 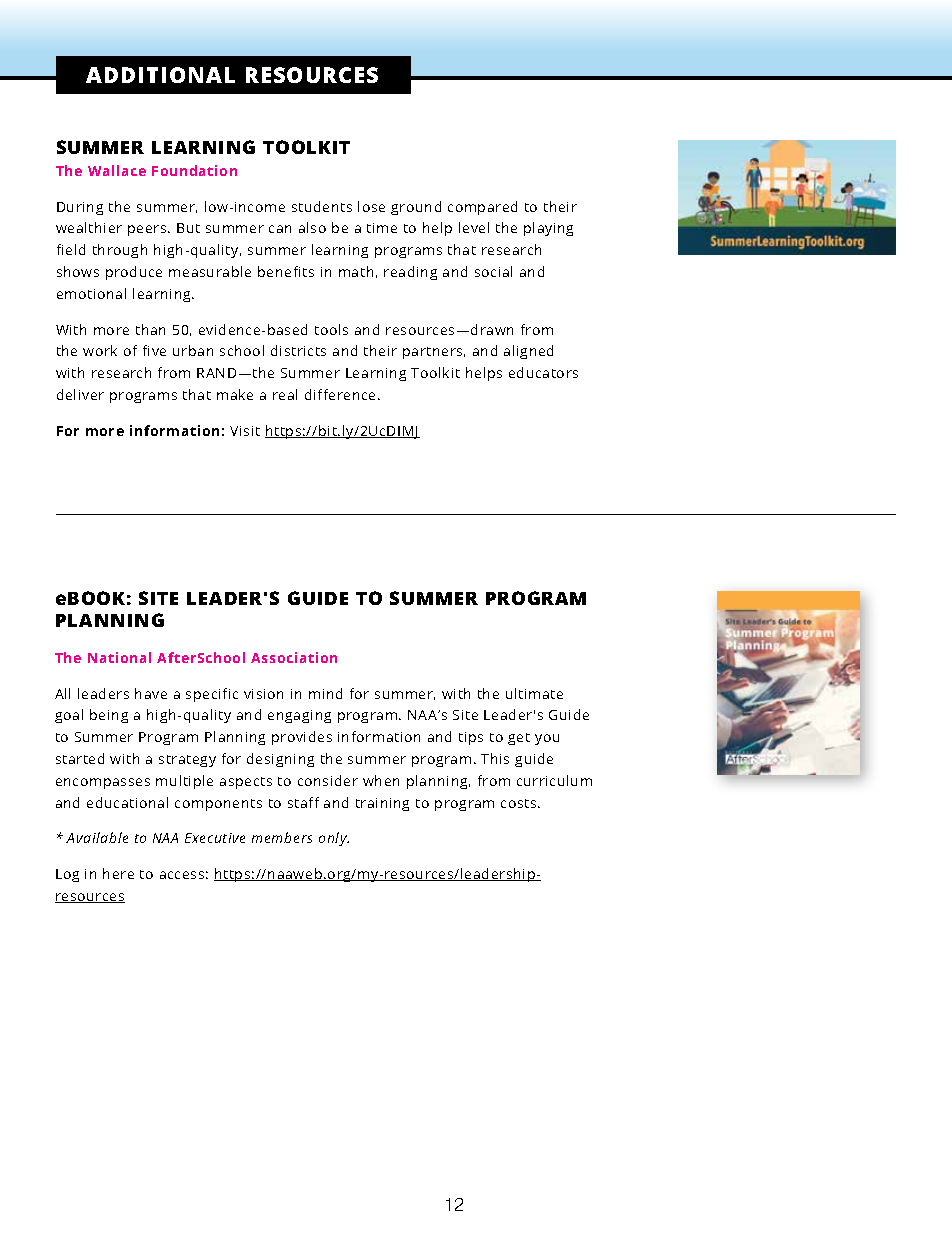 I want to click on students, so click(x=322, y=206).
